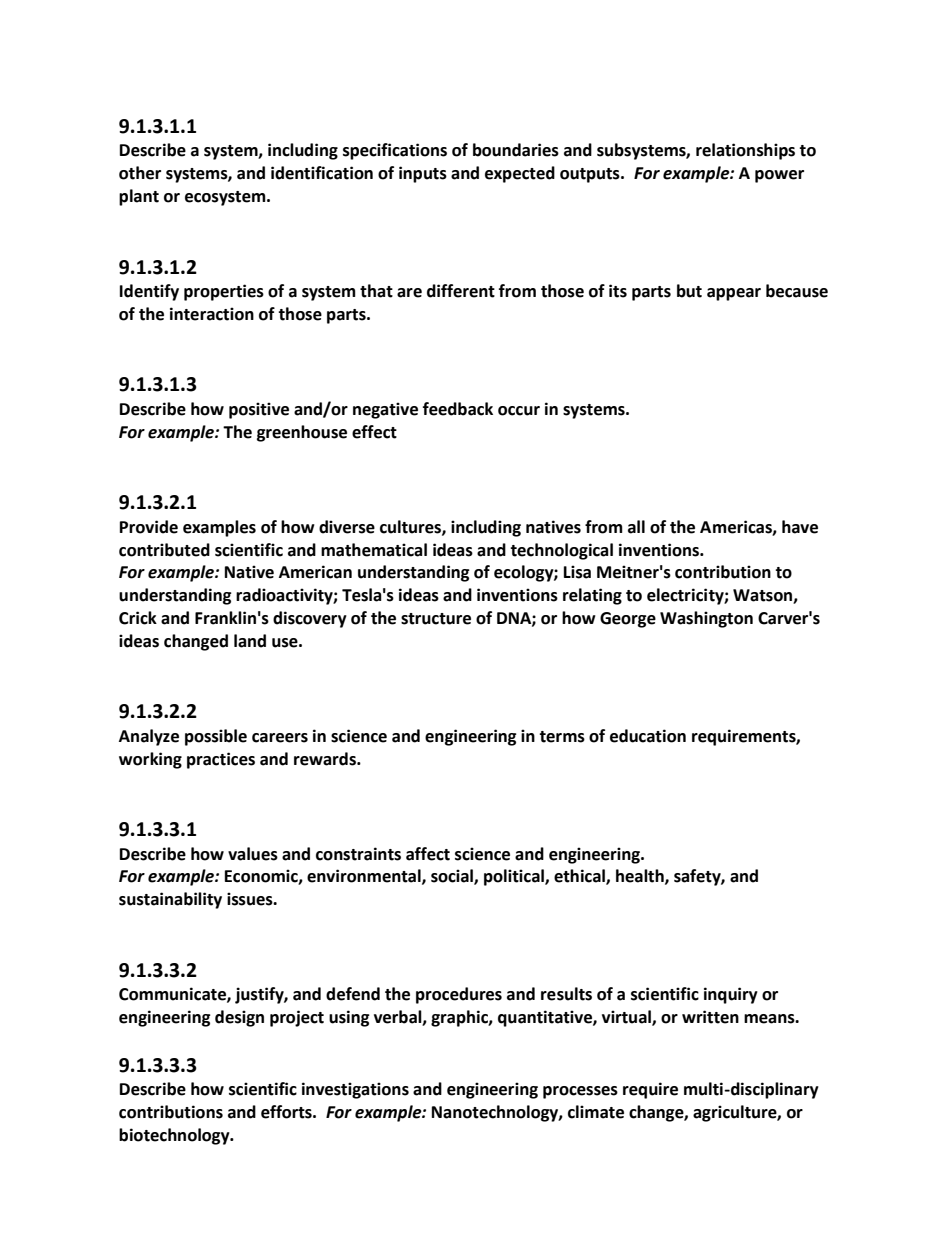 The height and width of the screenshot is (1233, 952). What do you see at coordinates (140, 173) in the screenshot?
I see `other` at bounding box center [140, 173].
